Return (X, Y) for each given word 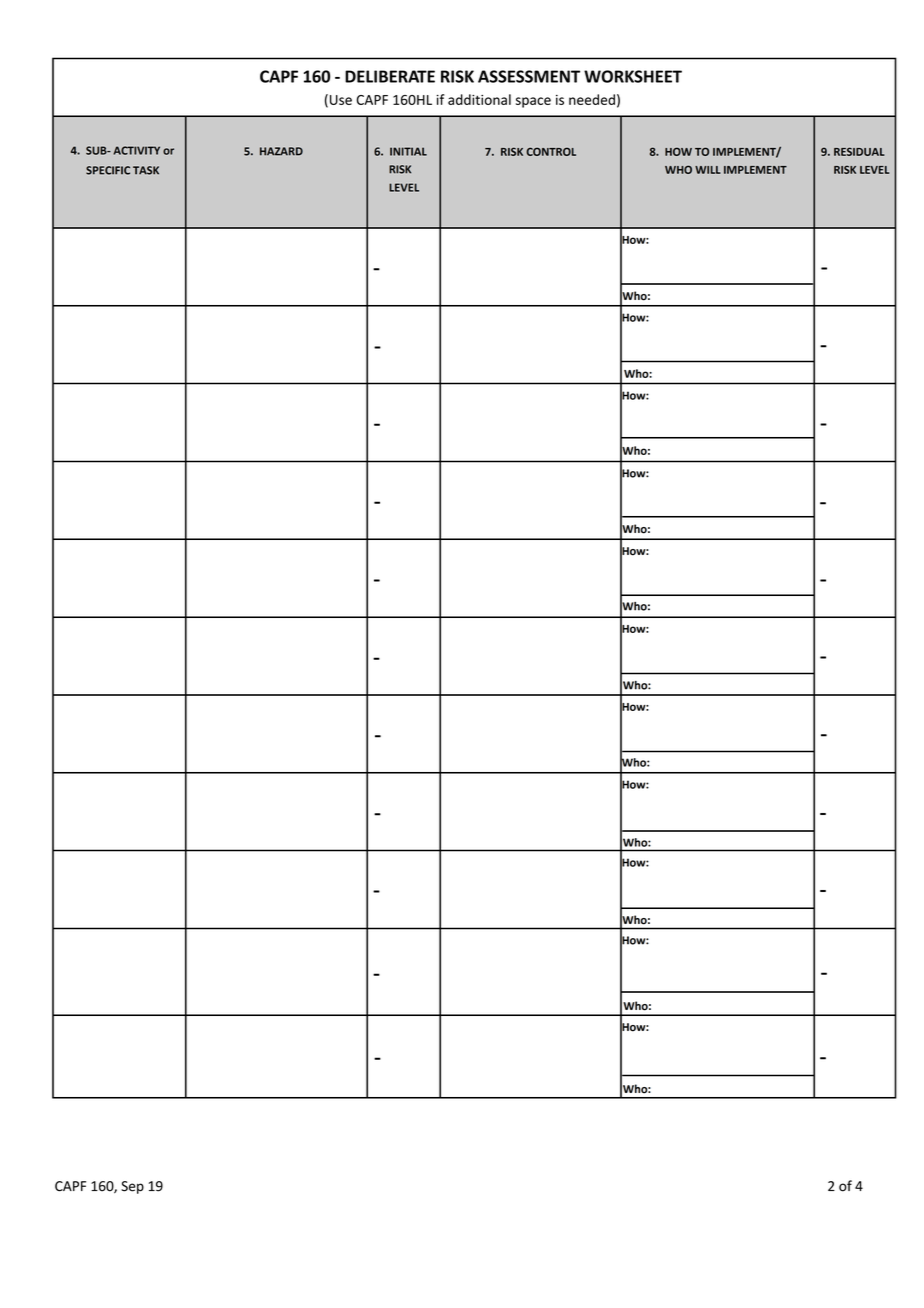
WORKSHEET (633, 76)
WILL (708, 170)
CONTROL (551, 151)
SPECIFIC (108, 170)
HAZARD (281, 151)
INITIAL (408, 151)
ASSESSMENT (529, 76)
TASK (146, 170)
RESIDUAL (859, 151)
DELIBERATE (390, 76)
